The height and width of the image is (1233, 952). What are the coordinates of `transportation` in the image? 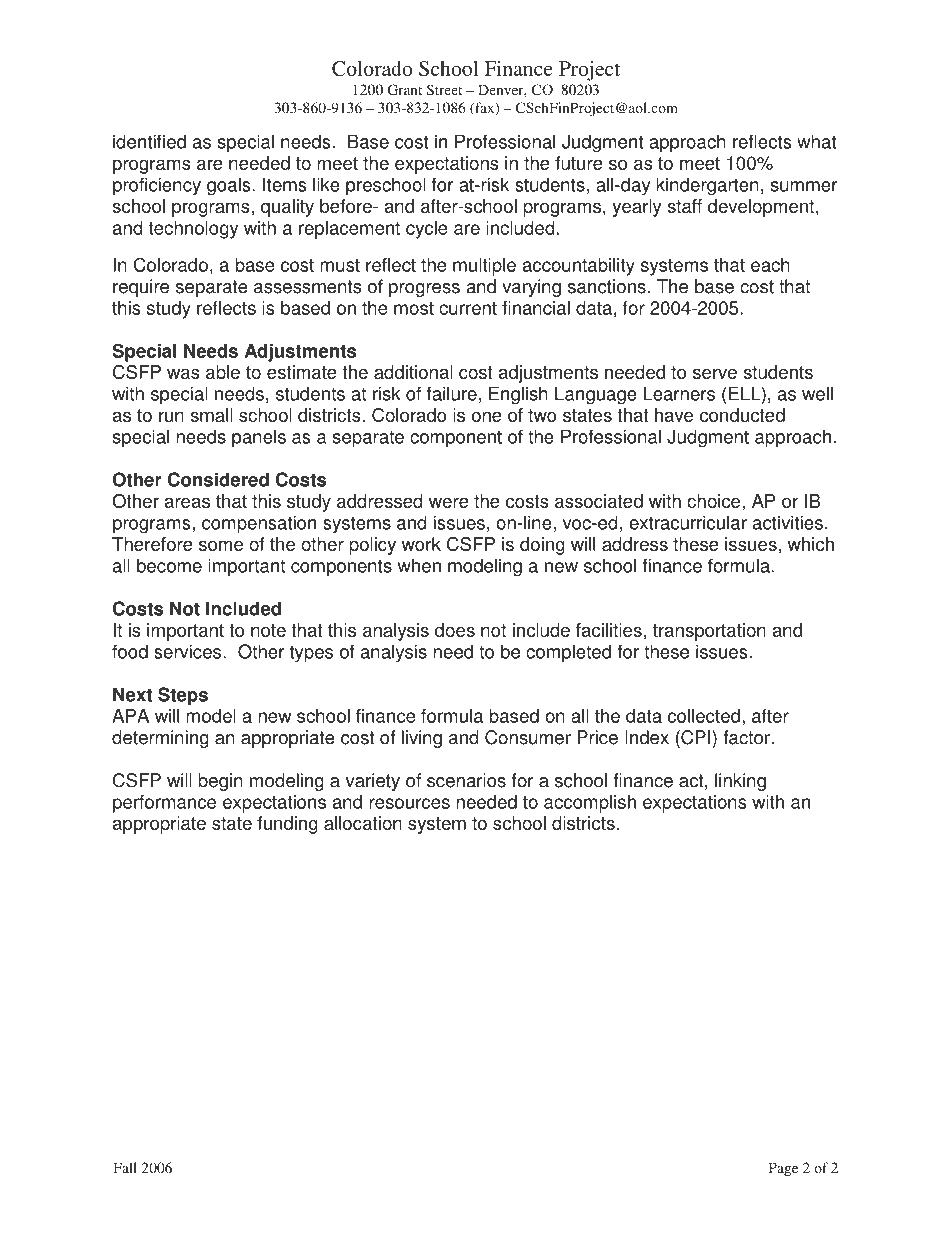 It's located at (709, 632).
